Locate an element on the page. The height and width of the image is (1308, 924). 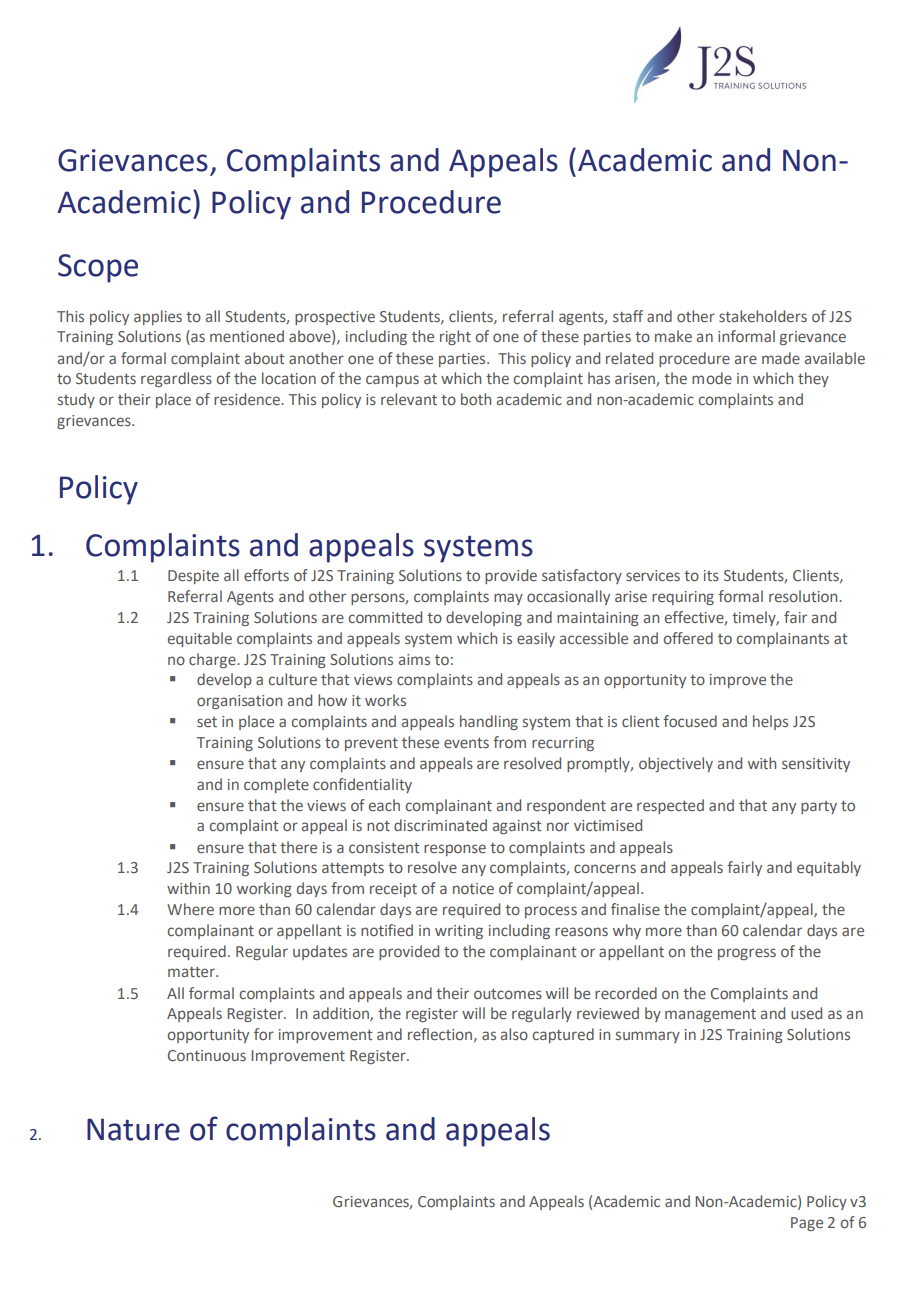
set is located at coordinates (207, 722).
